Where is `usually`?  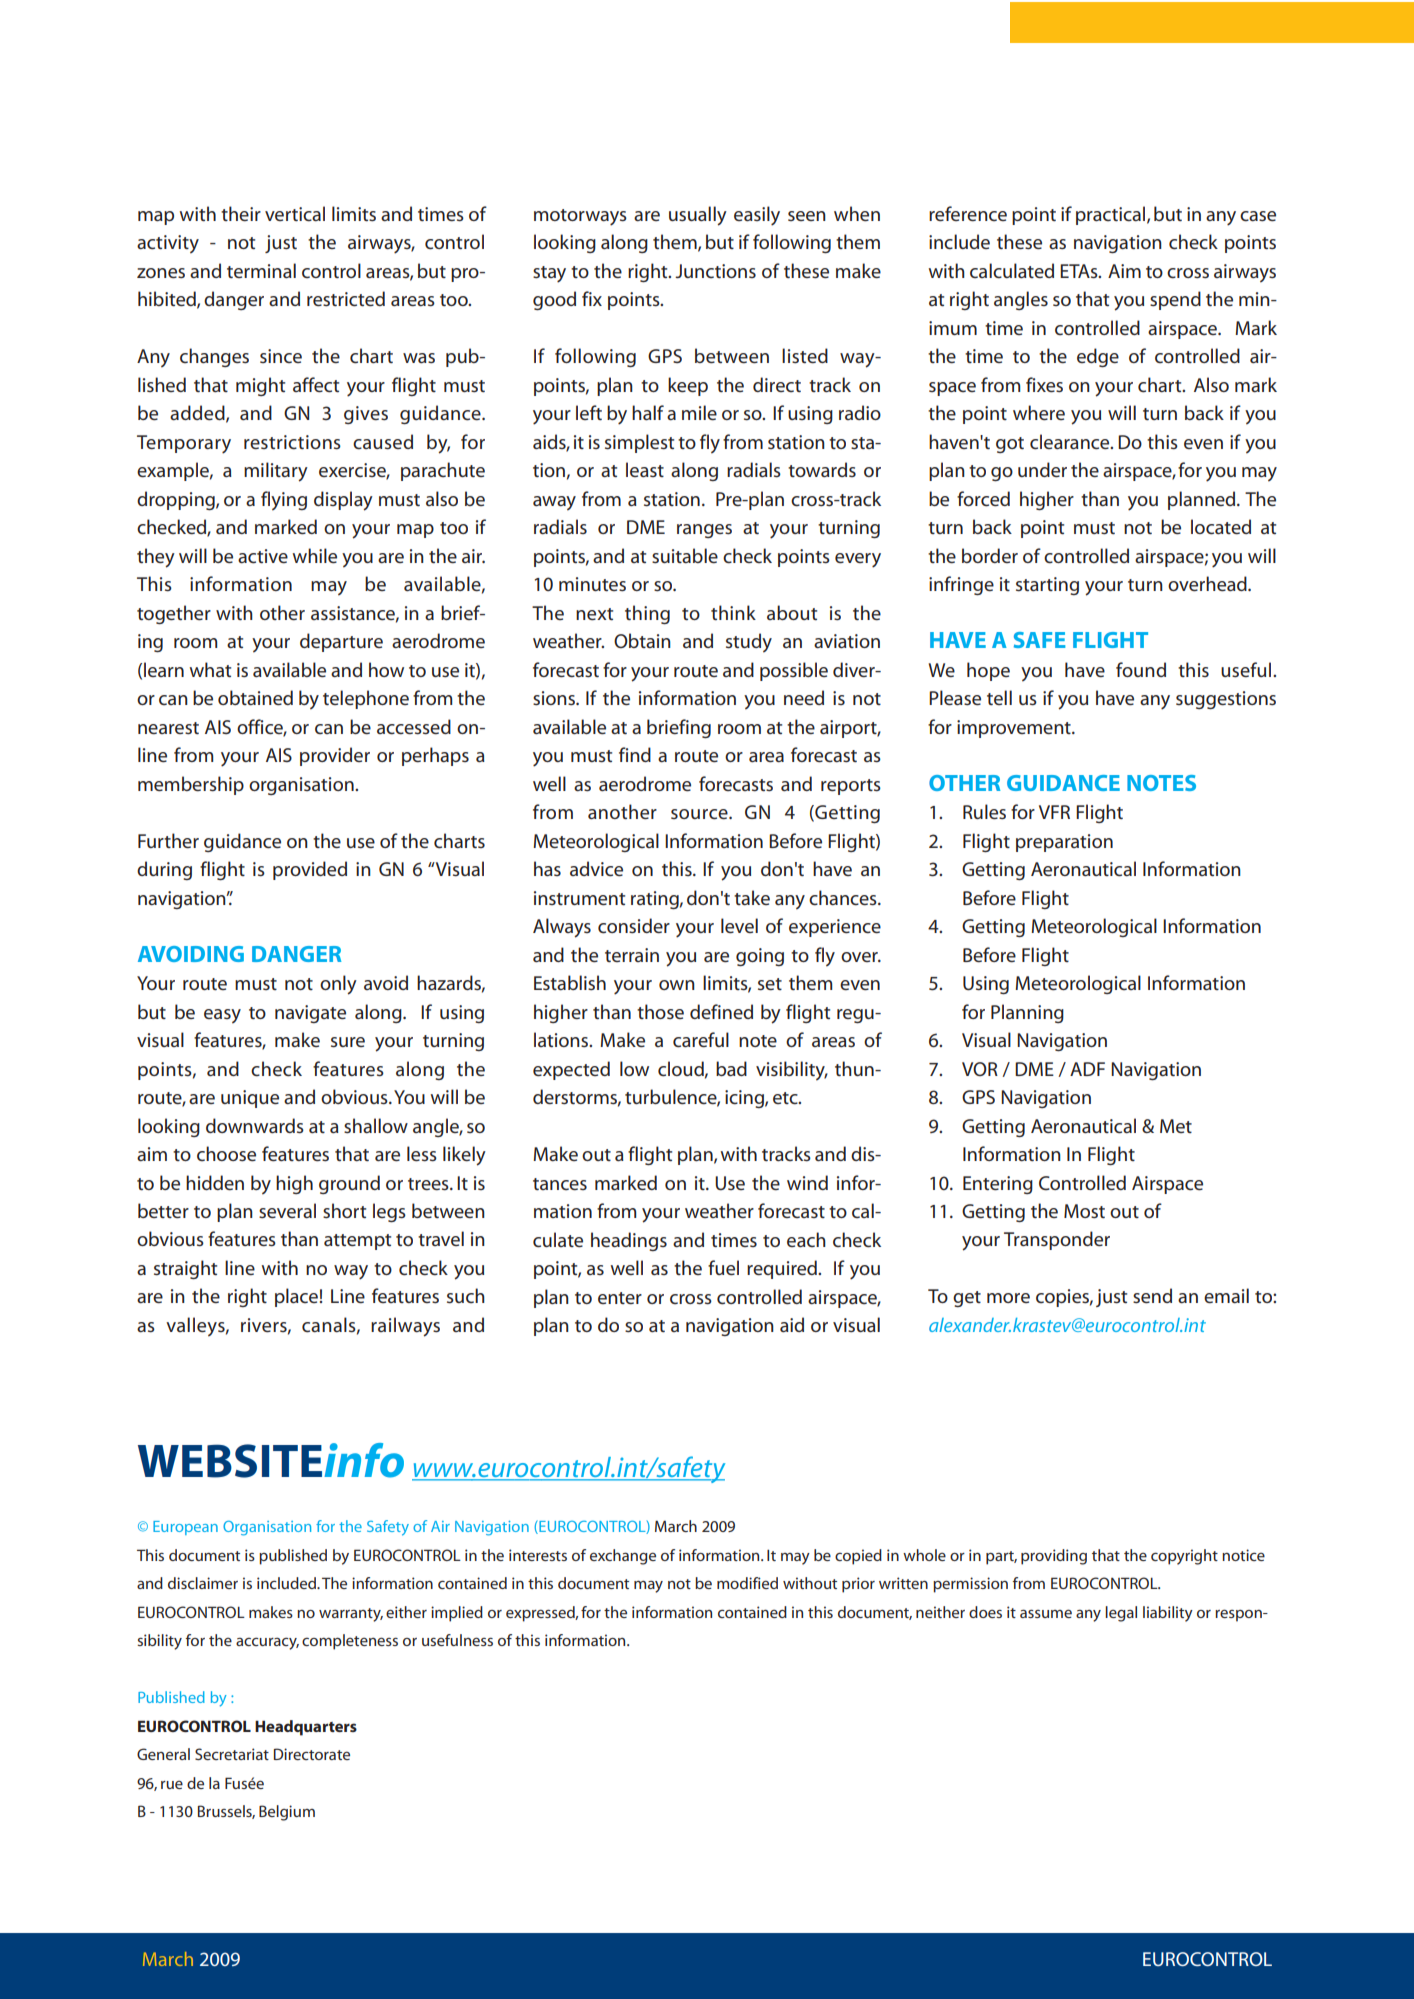 usually is located at coordinates (698, 216).
